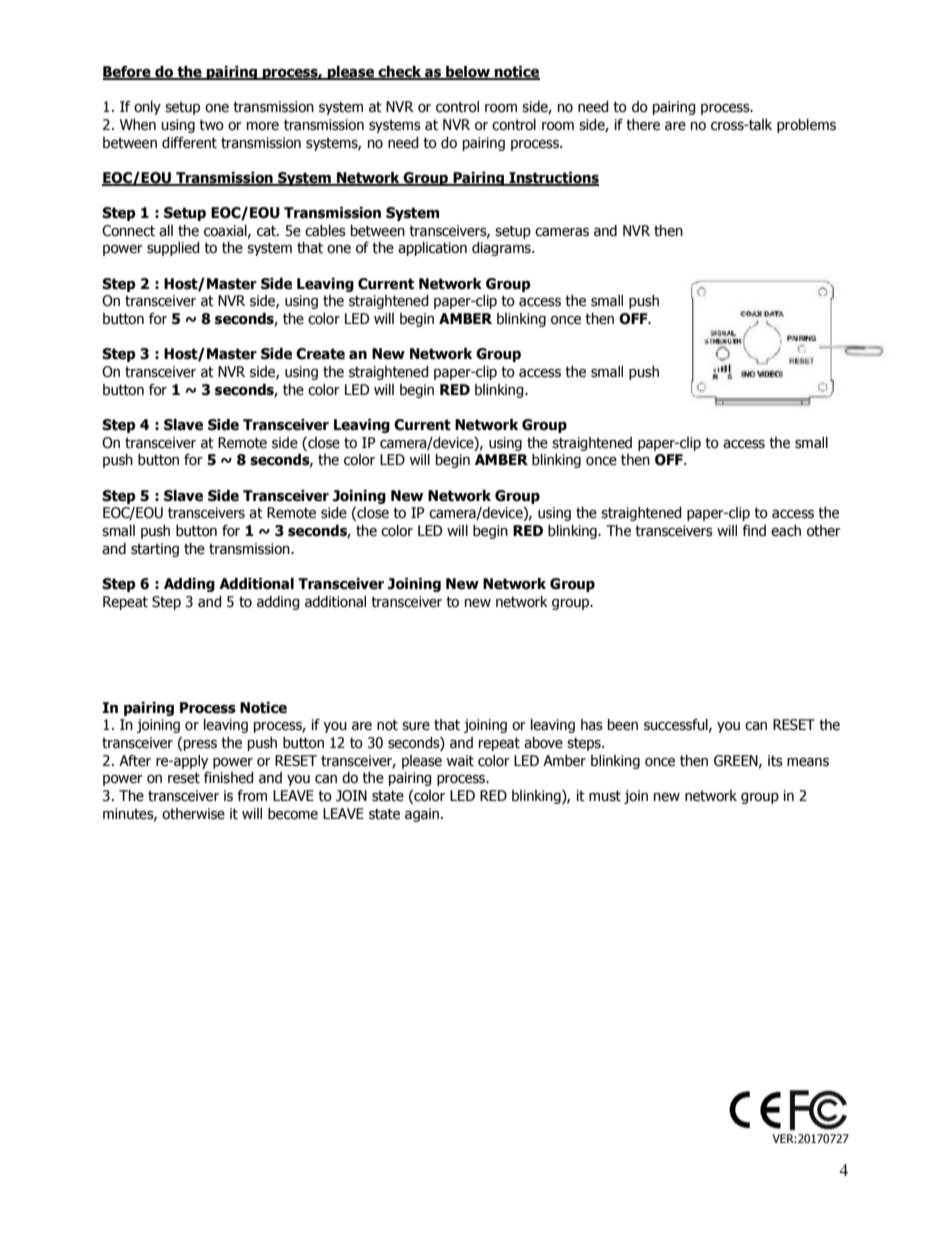 Image resolution: width=952 pixels, height=1233 pixels. I want to click on below, so click(468, 73).
